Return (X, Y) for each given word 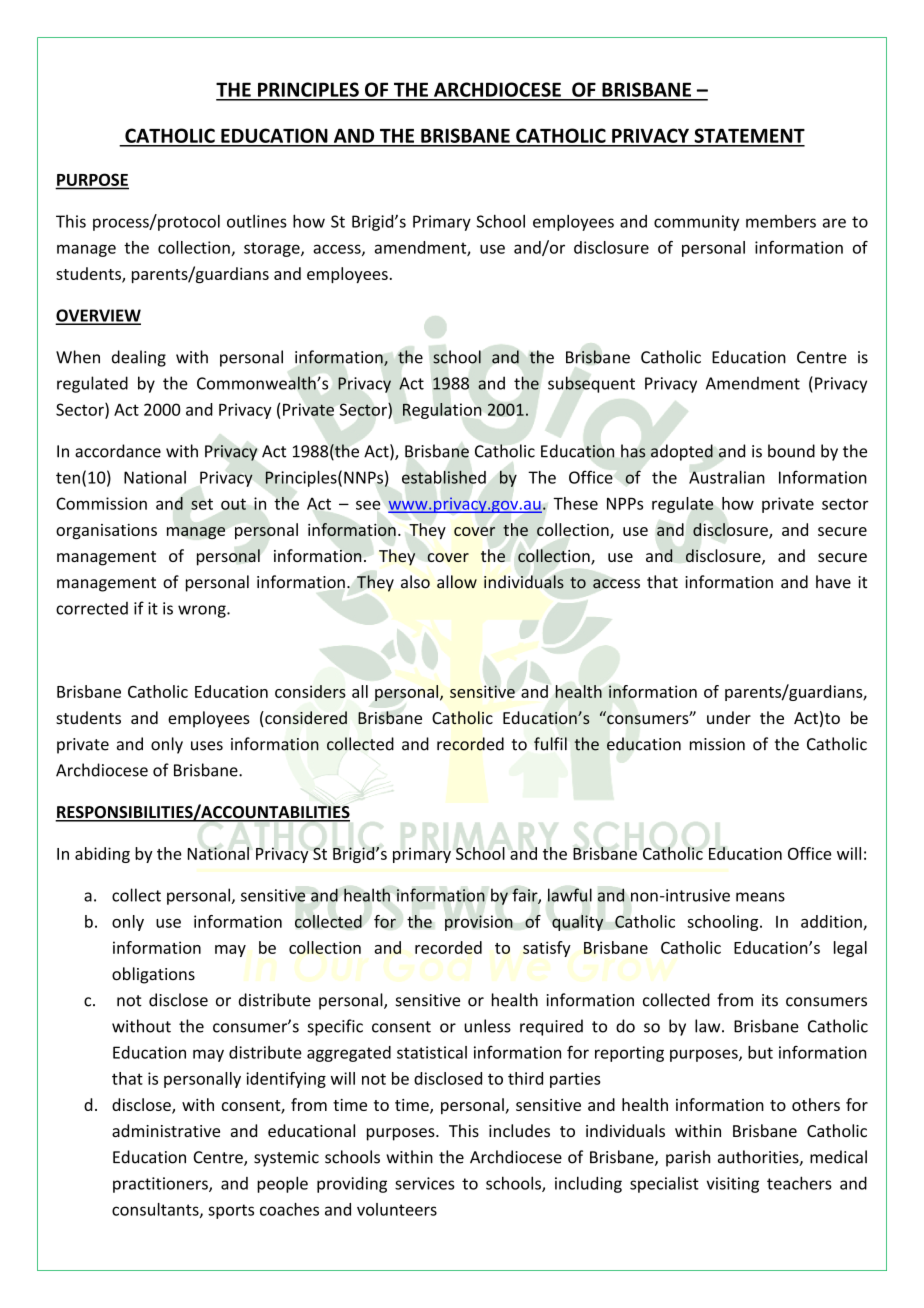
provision (479, 923)
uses (207, 746)
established (444, 477)
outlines (257, 221)
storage (273, 249)
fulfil (550, 744)
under (729, 717)
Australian (727, 477)
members (781, 221)
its (770, 1000)
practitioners (161, 1185)
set (202, 504)
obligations (153, 975)
